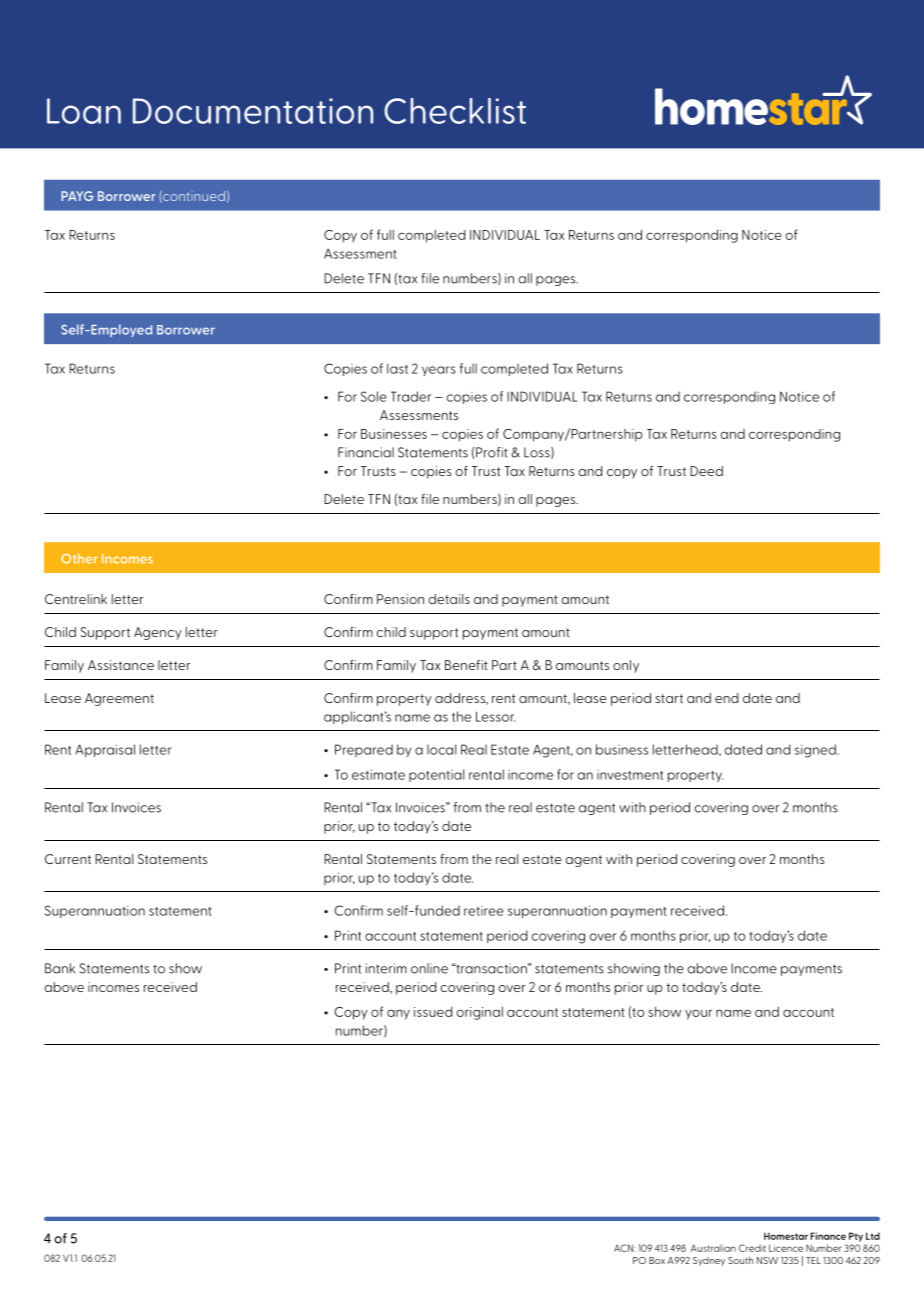  Describe the element at coordinates (786, 1236) in the page. I see `Homestar` at that location.
